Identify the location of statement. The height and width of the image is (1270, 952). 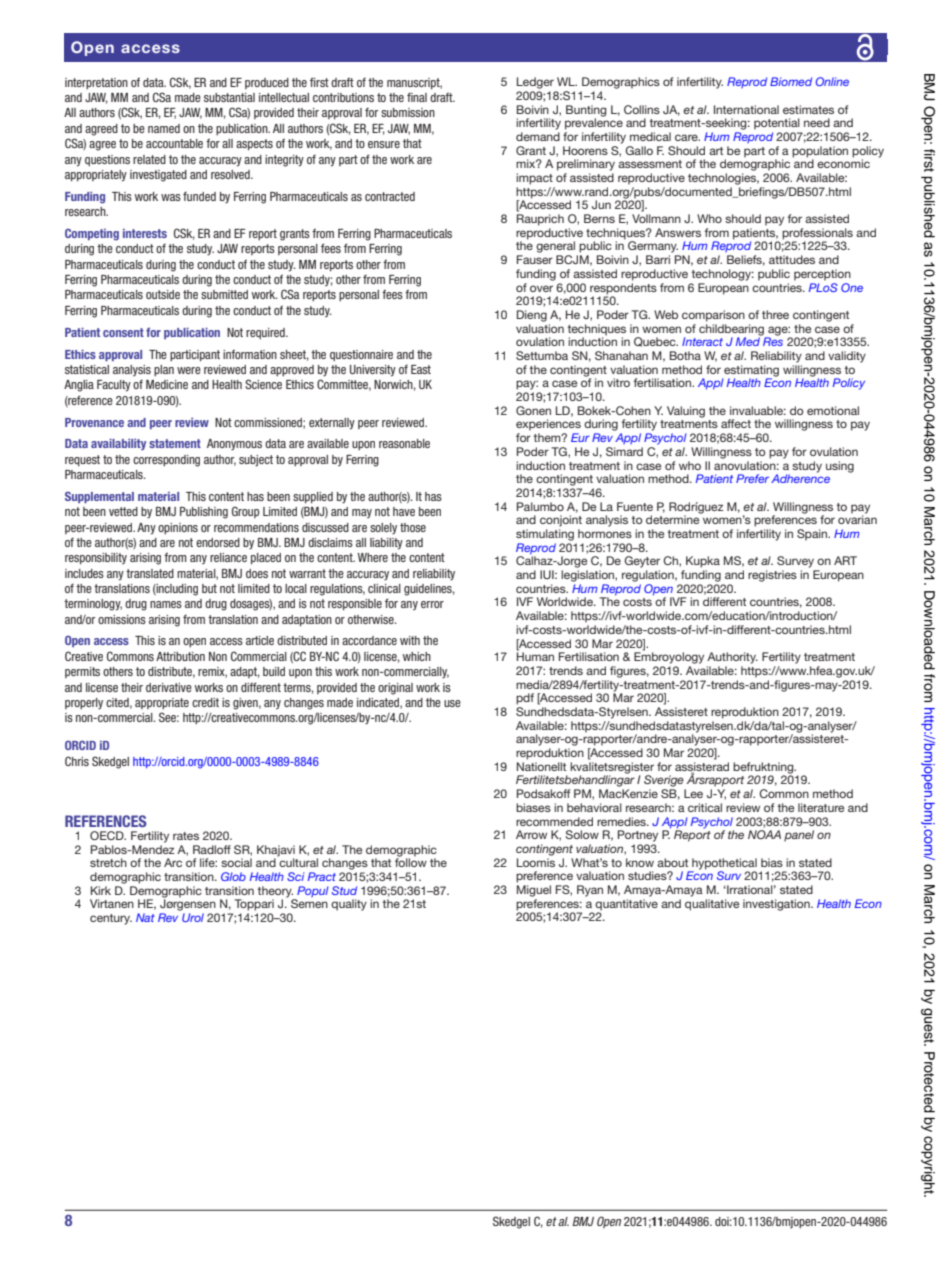
(175, 443).
